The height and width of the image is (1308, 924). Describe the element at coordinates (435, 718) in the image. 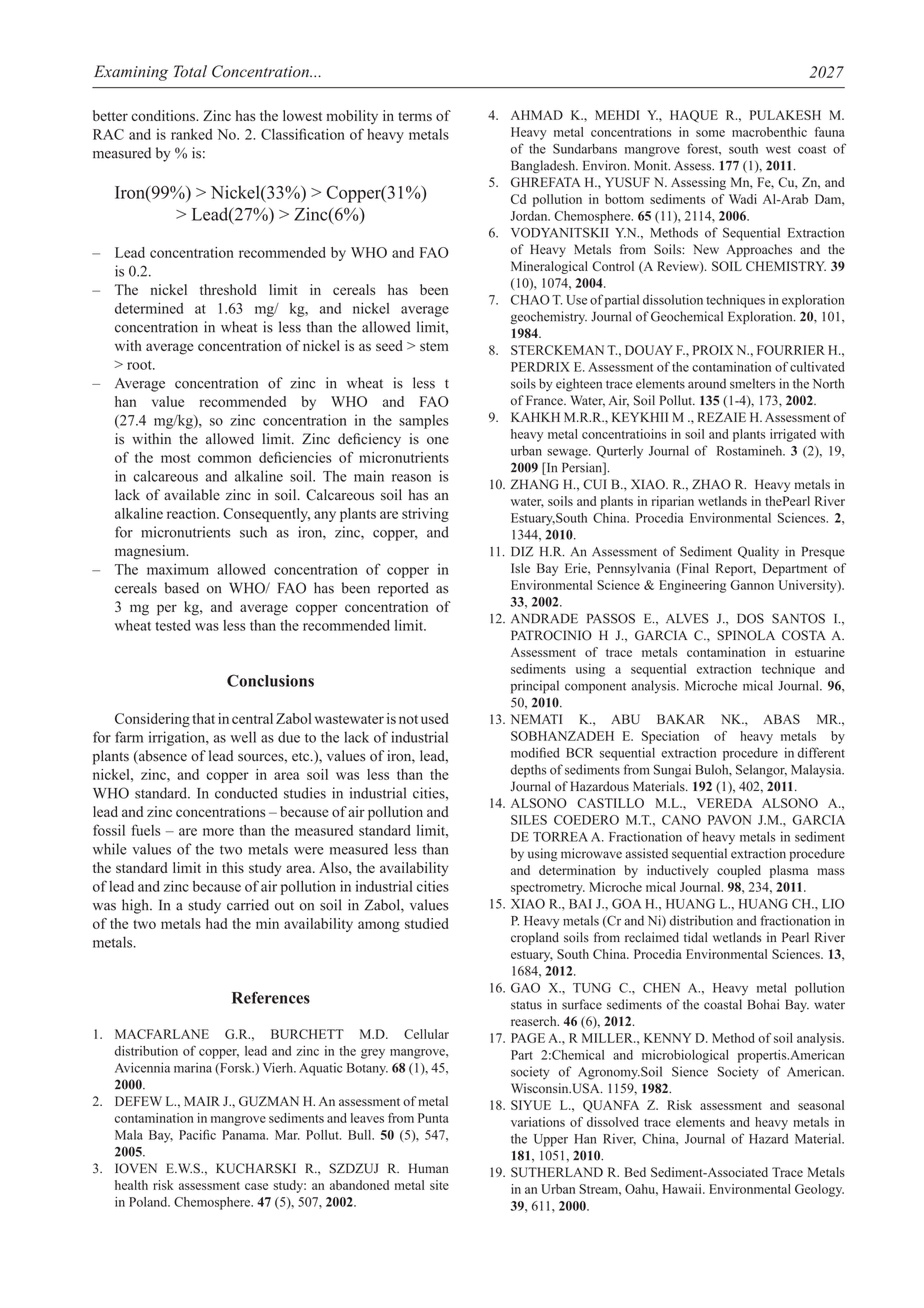

I see `used` at that location.
